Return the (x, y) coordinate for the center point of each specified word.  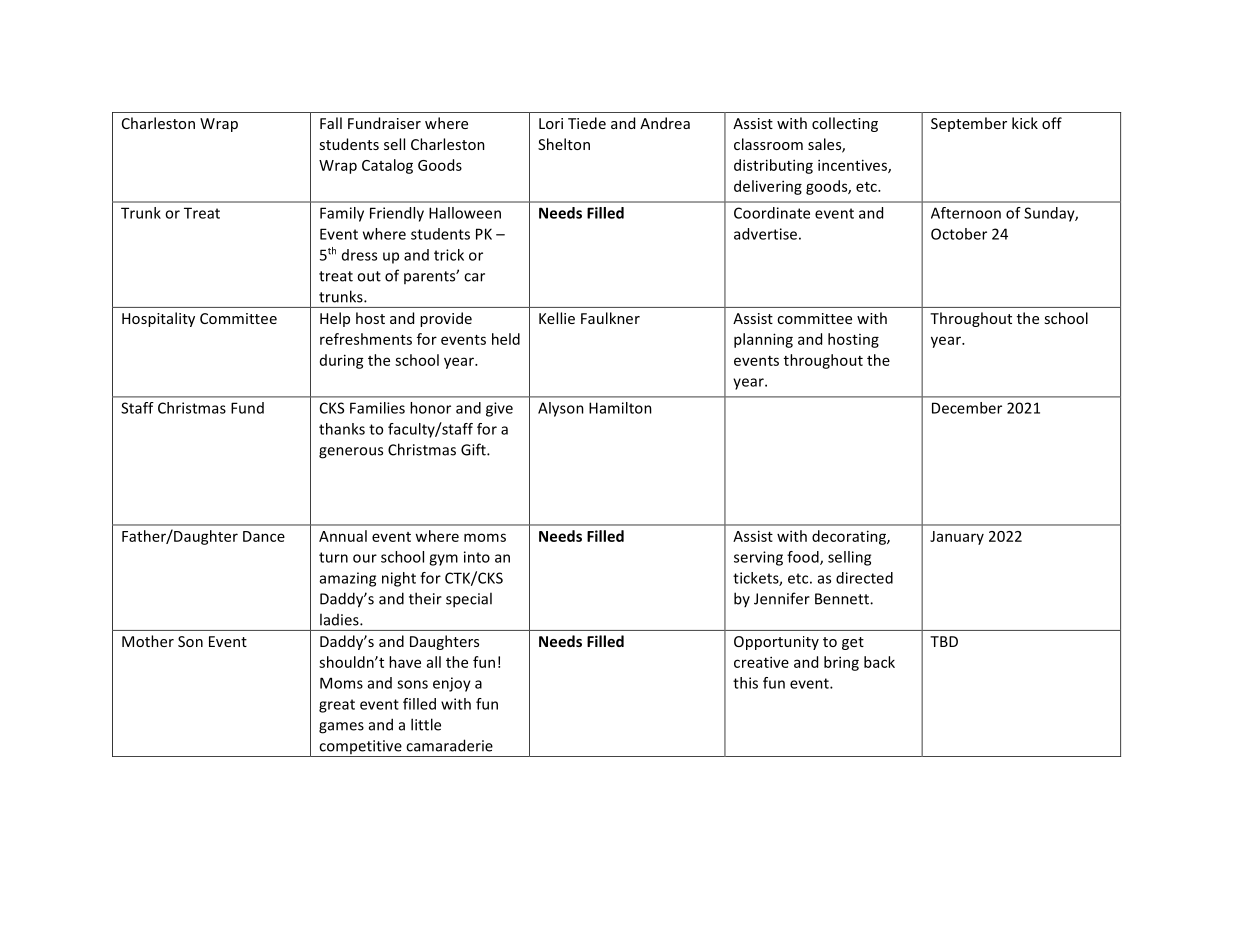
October (959, 234)
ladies (340, 619)
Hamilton (620, 408)
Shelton (564, 144)
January (957, 538)
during (342, 361)
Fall (331, 123)
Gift (474, 449)
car (474, 277)
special (469, 600)
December (967, 408)
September (969, 124)
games (341, 728)
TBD (944, 641)
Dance (264, 536)
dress (359, 255)
